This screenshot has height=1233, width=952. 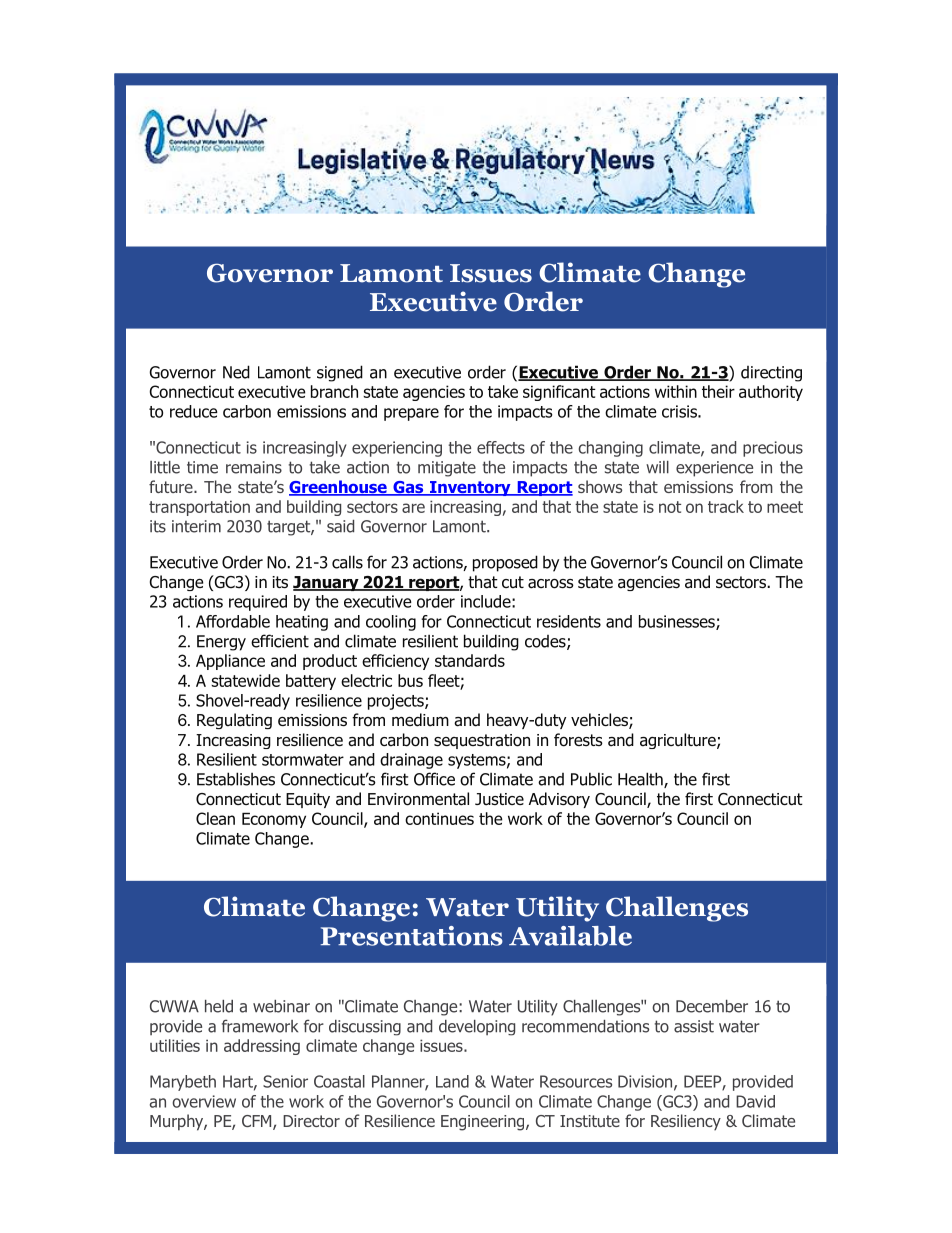 What do you see at coordinates (412, 936) in the screenshot?
I see `Presentations` at bounding box center [412, 936].
